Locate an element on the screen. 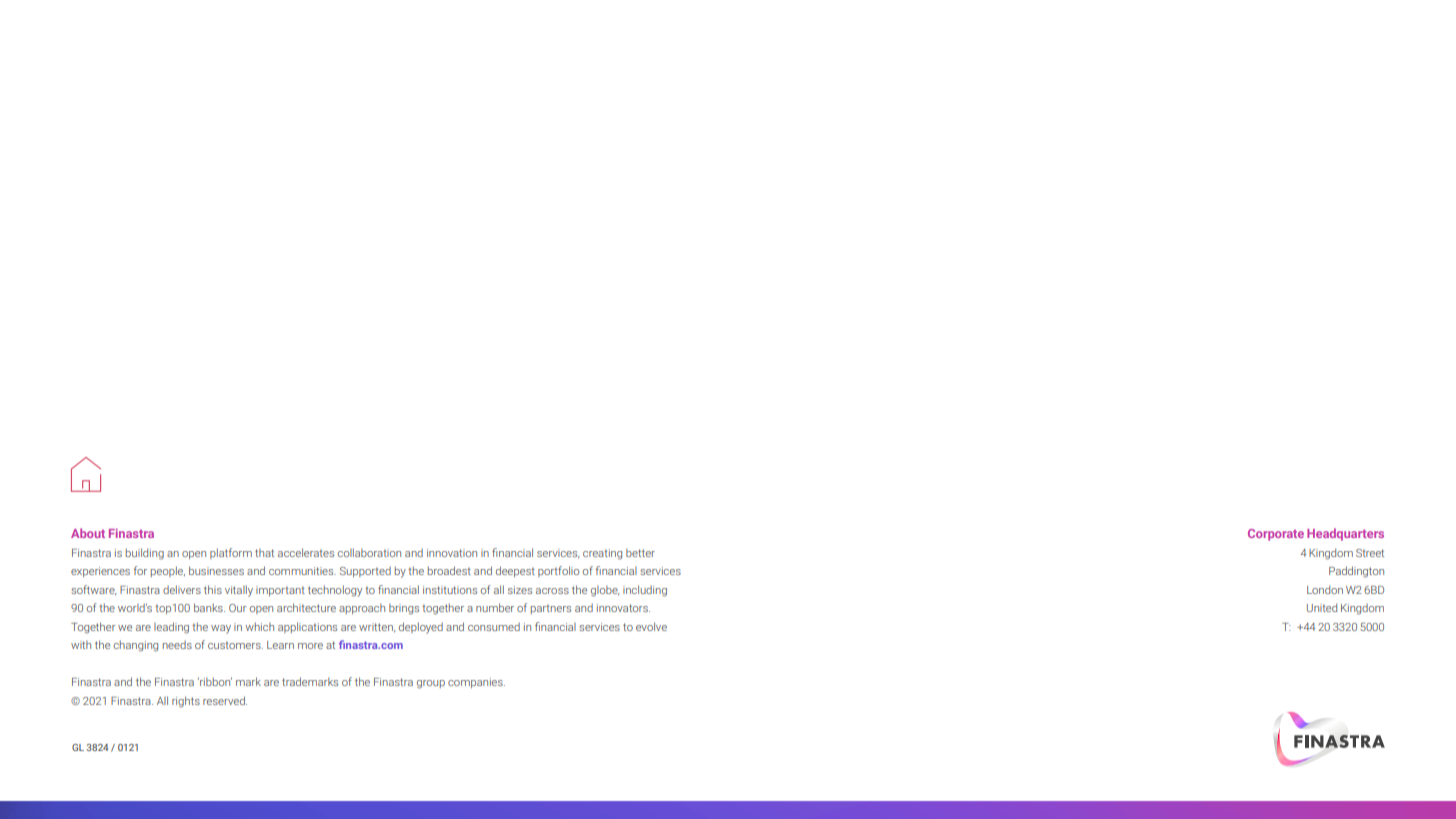  portfolio is located at coordinates (558, 571).
